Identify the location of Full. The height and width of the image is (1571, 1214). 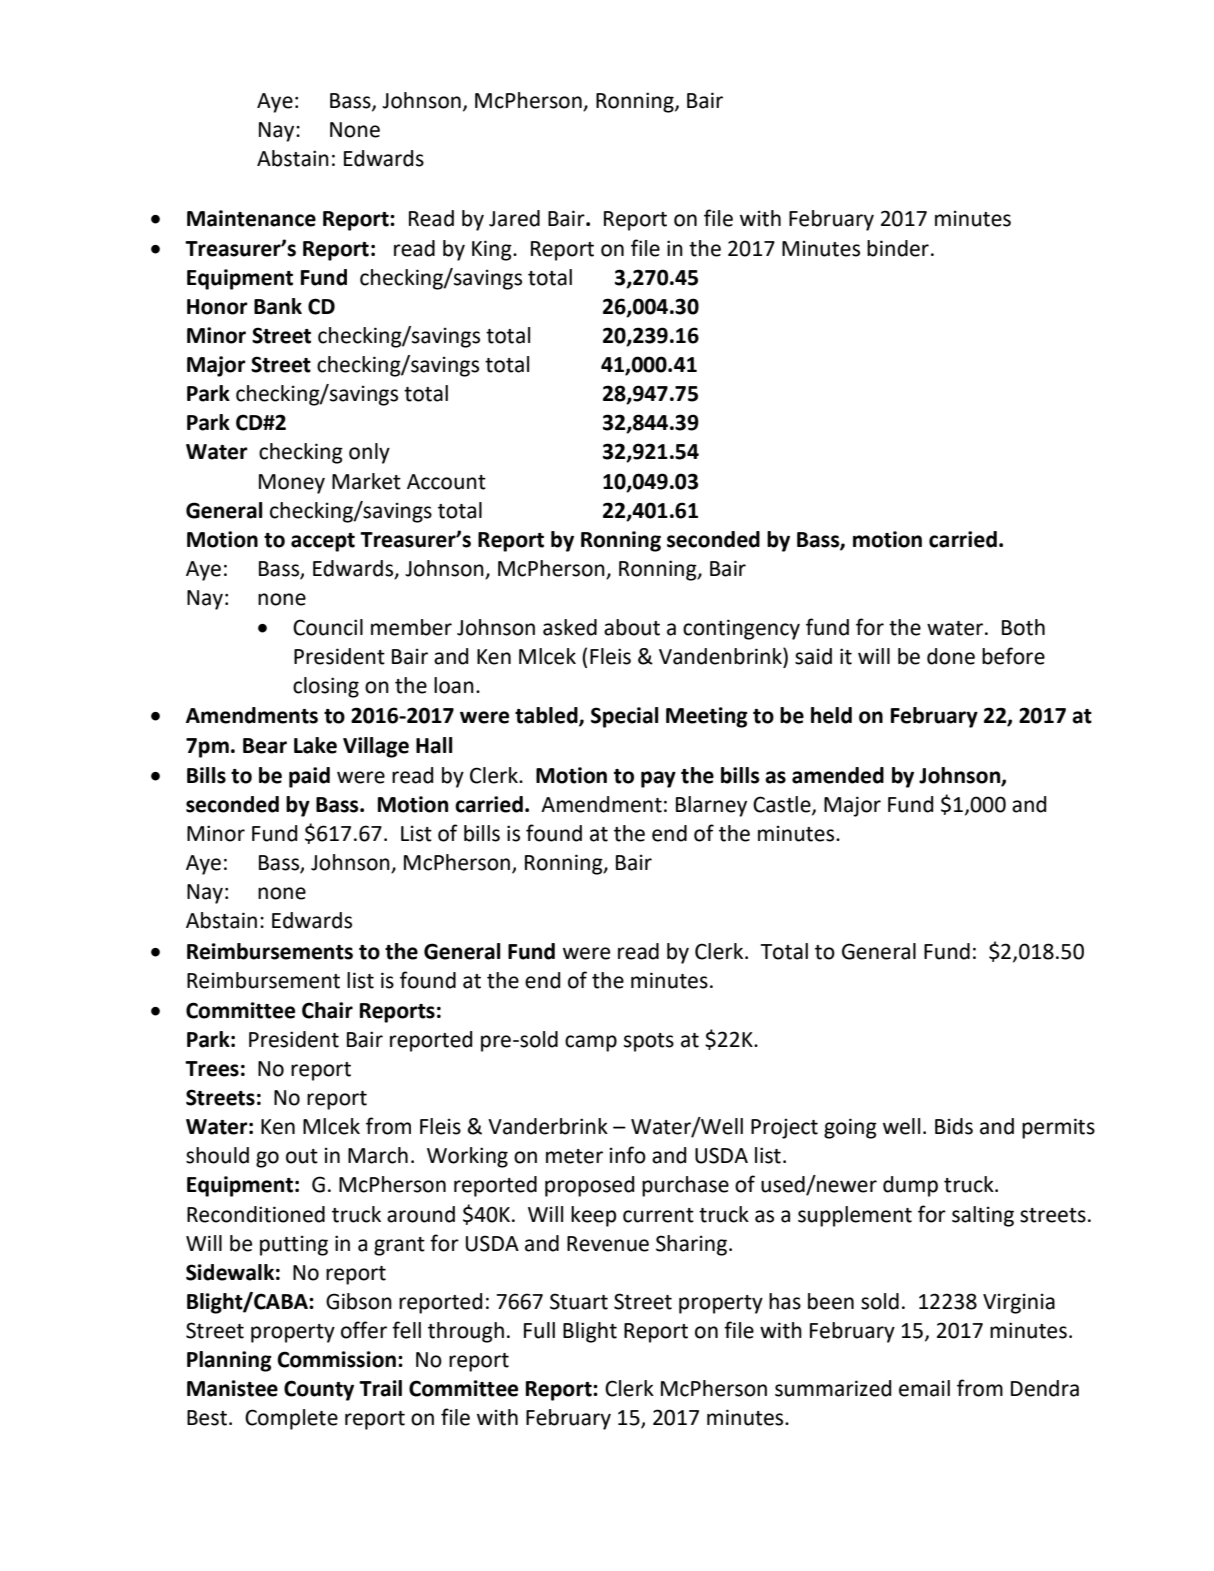
(539, 1330).
